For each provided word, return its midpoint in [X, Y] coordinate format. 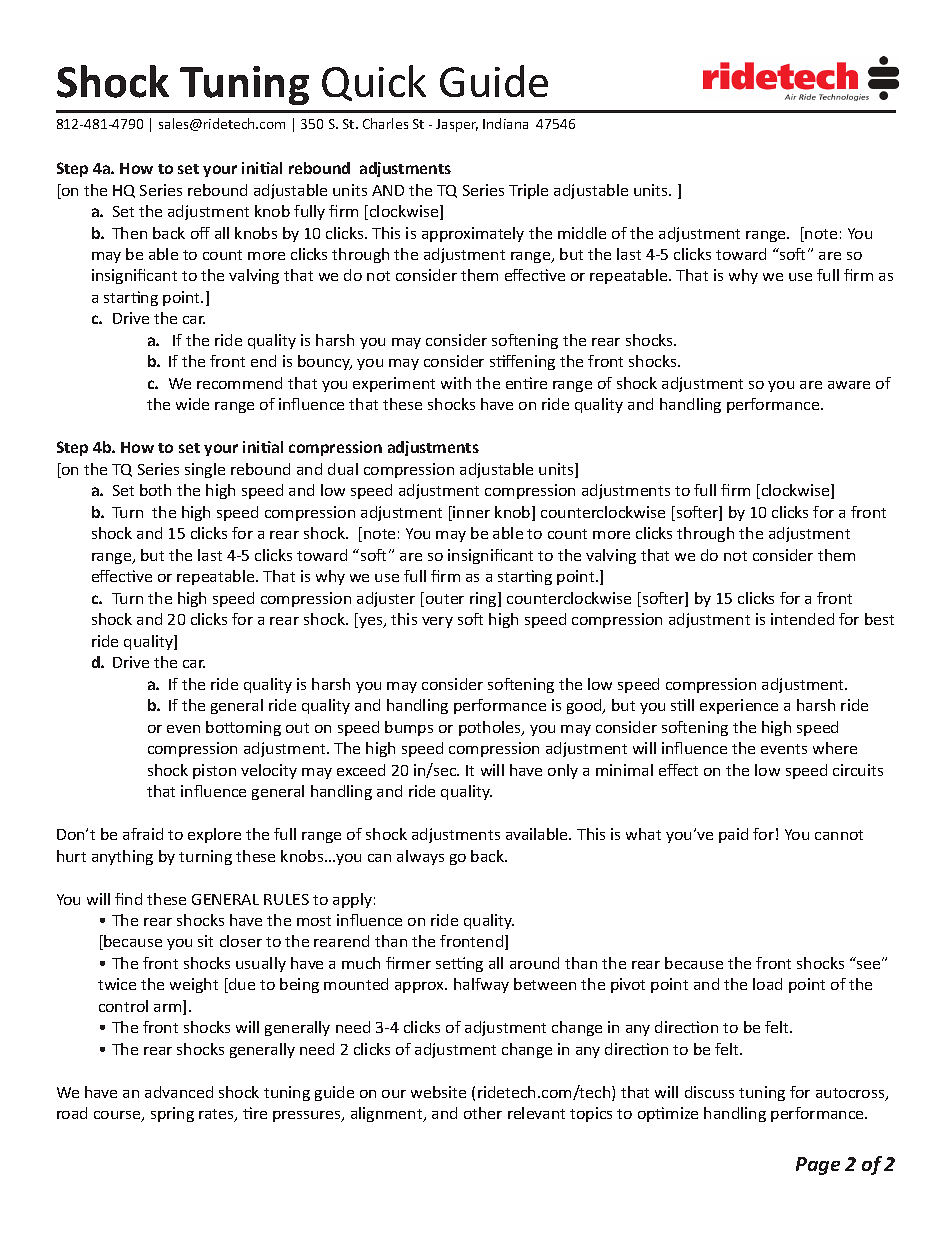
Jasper [457, 125]
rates [217, 1115]
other [483, 1113]
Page [818, 1166]
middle [582, 233]
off [200, 233]
